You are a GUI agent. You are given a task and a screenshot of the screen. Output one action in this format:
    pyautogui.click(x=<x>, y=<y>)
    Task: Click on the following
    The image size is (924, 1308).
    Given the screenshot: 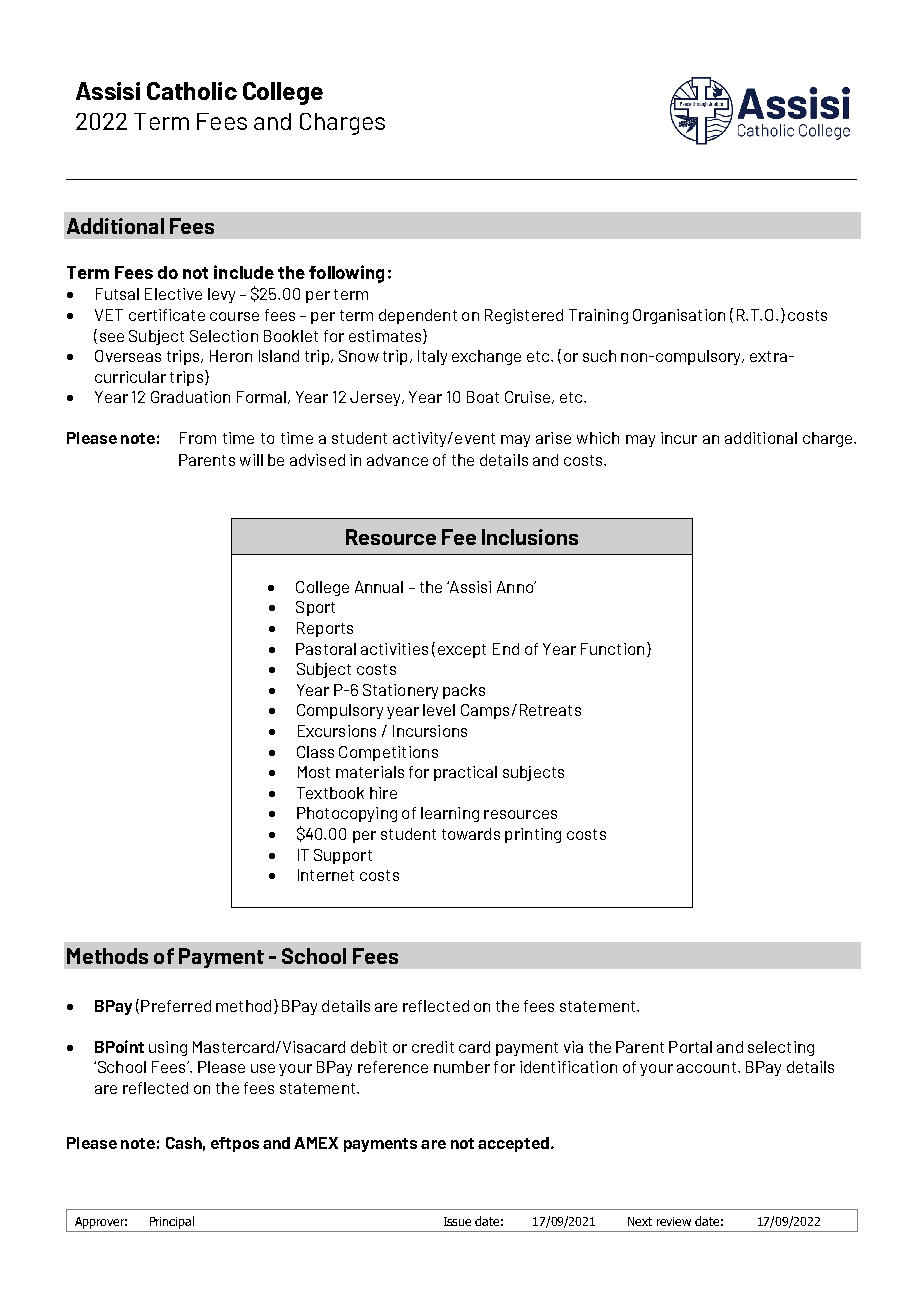 What is the action you would take?
    pyautogui.click(x=346, y=274)
